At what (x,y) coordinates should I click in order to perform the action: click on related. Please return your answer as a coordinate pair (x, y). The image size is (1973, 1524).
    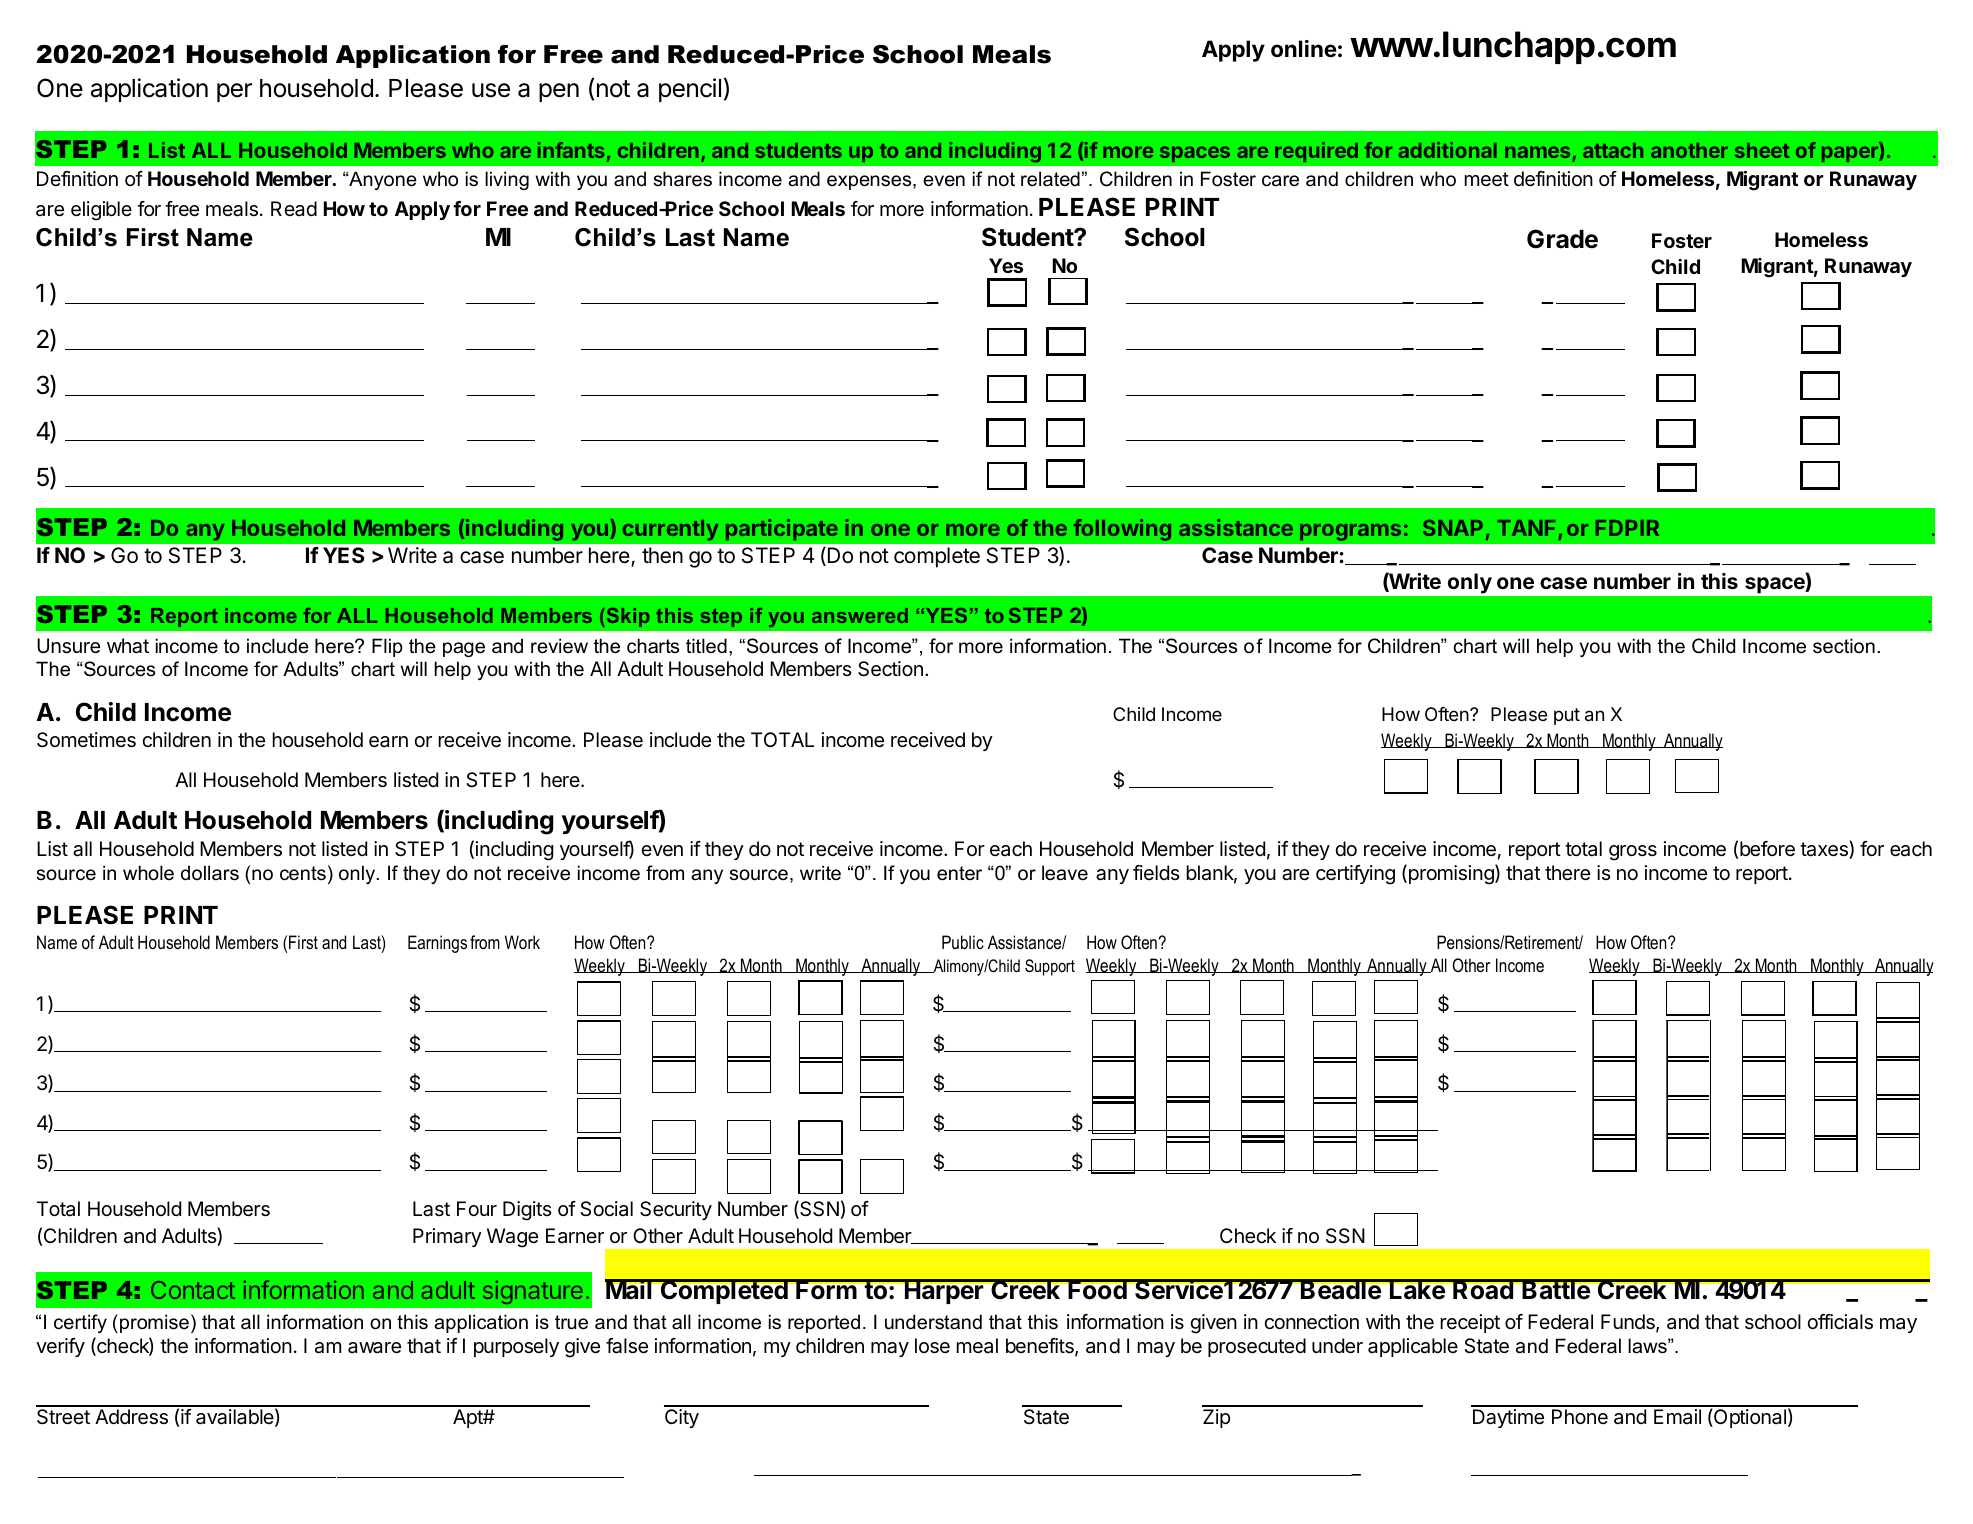
    Looking at the image, I should click on (1050, 179).
